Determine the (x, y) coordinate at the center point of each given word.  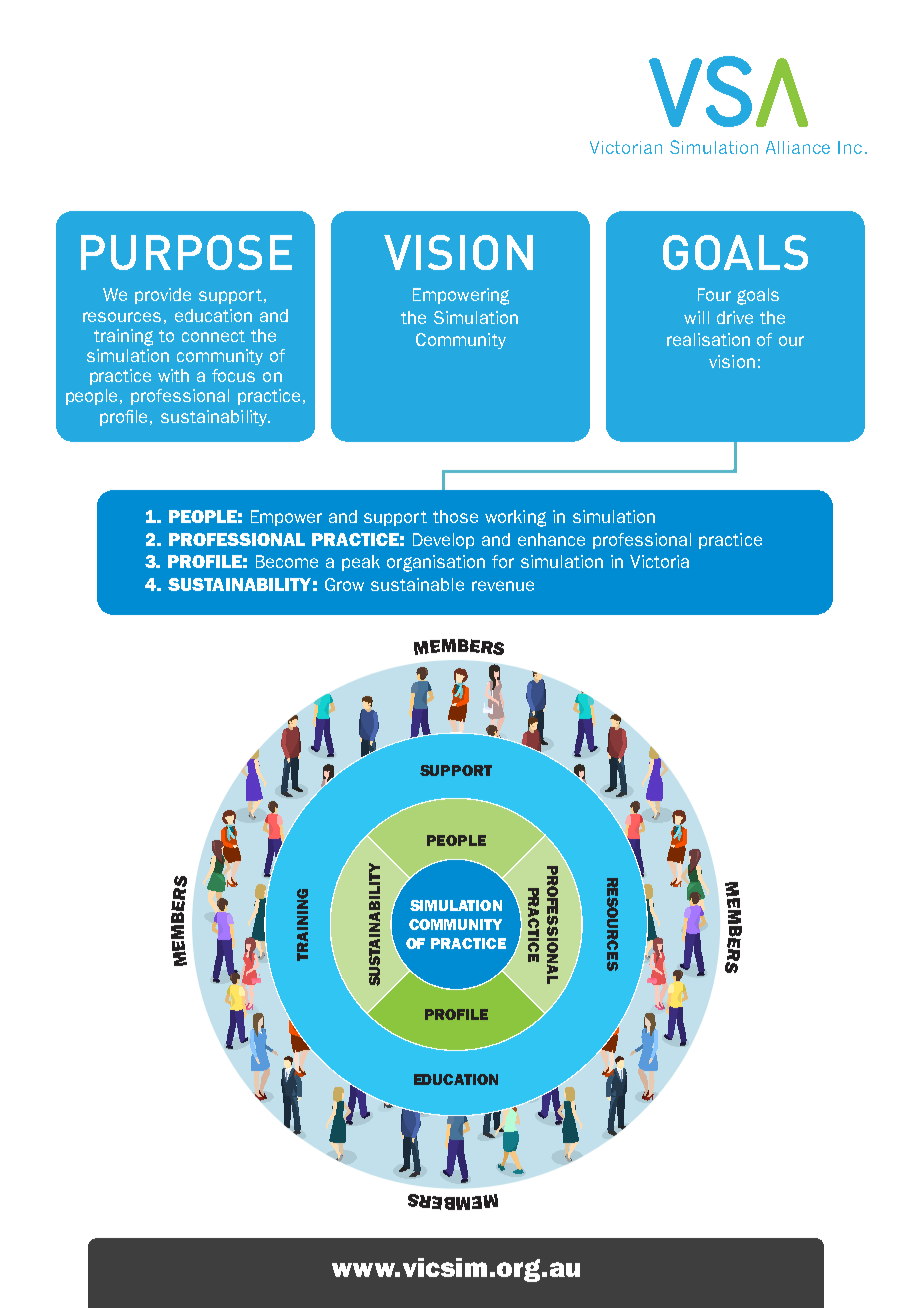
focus (233, 375)
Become (287, 561)
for (503, 561)
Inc (850, 147)
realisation (708, 339)
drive (735, 317)
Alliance (798, 147)
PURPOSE (186, 252)
